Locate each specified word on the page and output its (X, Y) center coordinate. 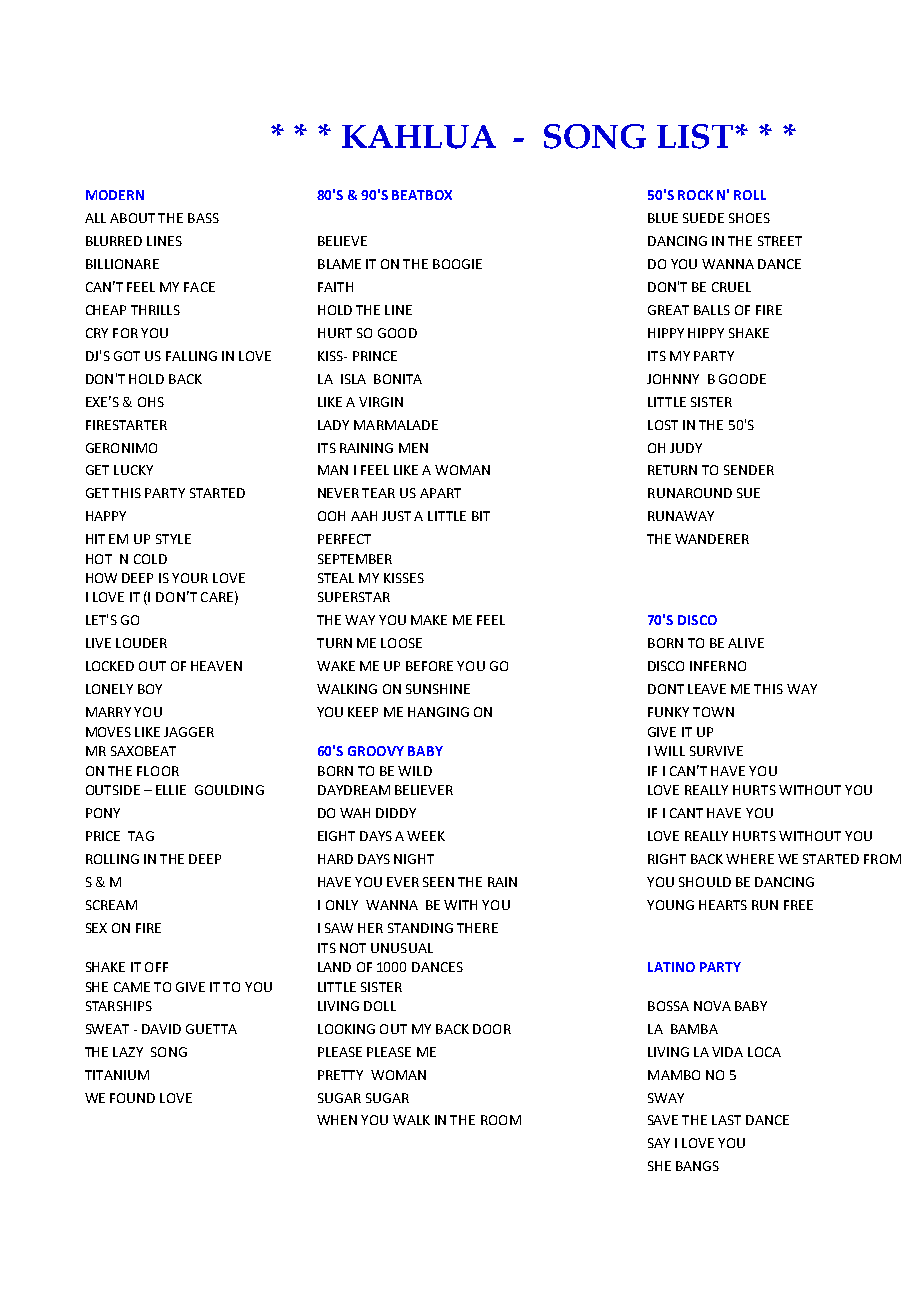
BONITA (398, 379)
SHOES (749, 218)
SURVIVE (716, 751)
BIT (481, 516)
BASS (203, 218)
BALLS (712, 310)
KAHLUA (419, 137)
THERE (477, 928)
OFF (156, 967)
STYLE (173, 539)
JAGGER (189, 732)
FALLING (191, 356)
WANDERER (712, 539)
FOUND (132, 1098)
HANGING (438, 712)
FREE (798, 905)
